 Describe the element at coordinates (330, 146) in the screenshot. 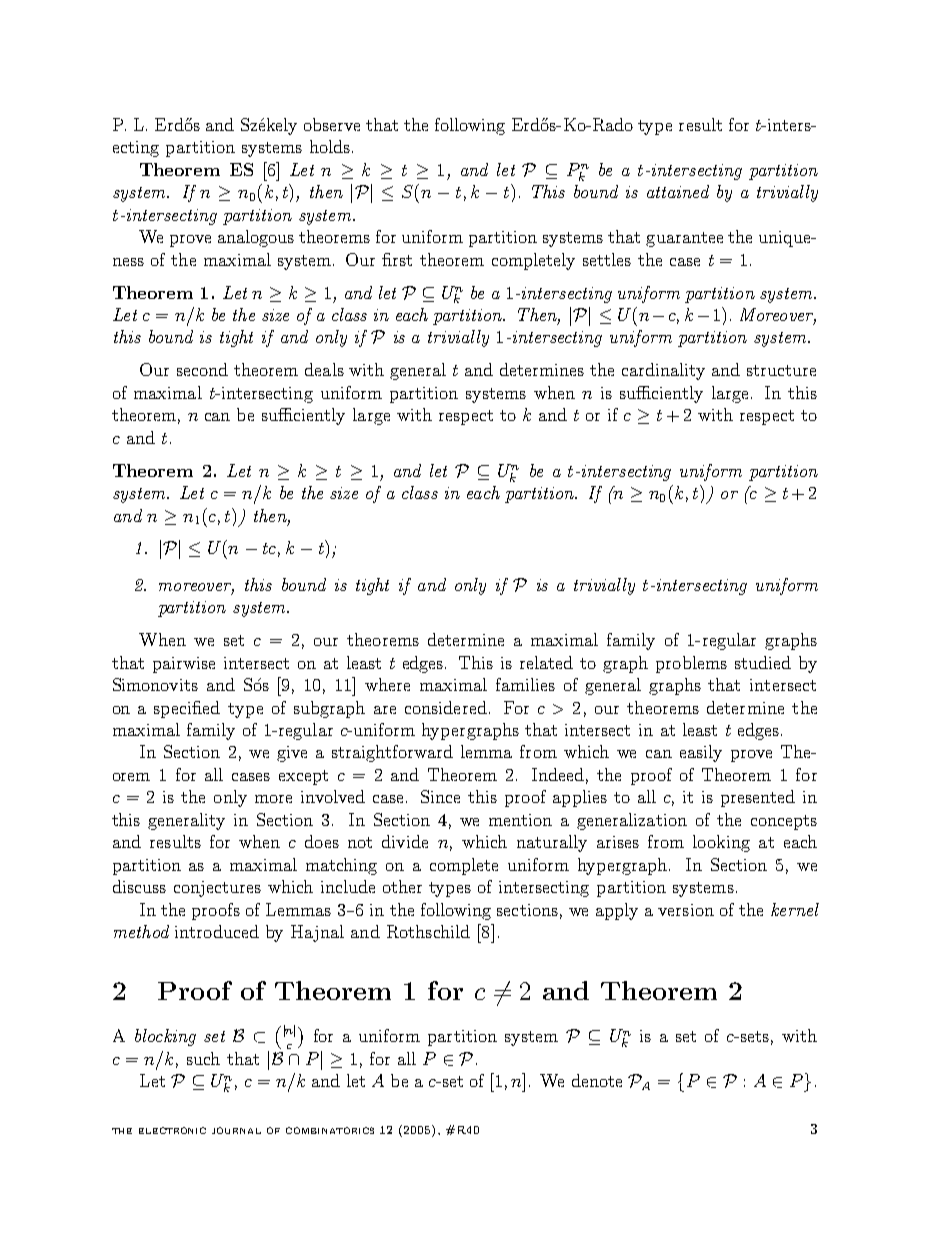

I see `holds` at that location.
